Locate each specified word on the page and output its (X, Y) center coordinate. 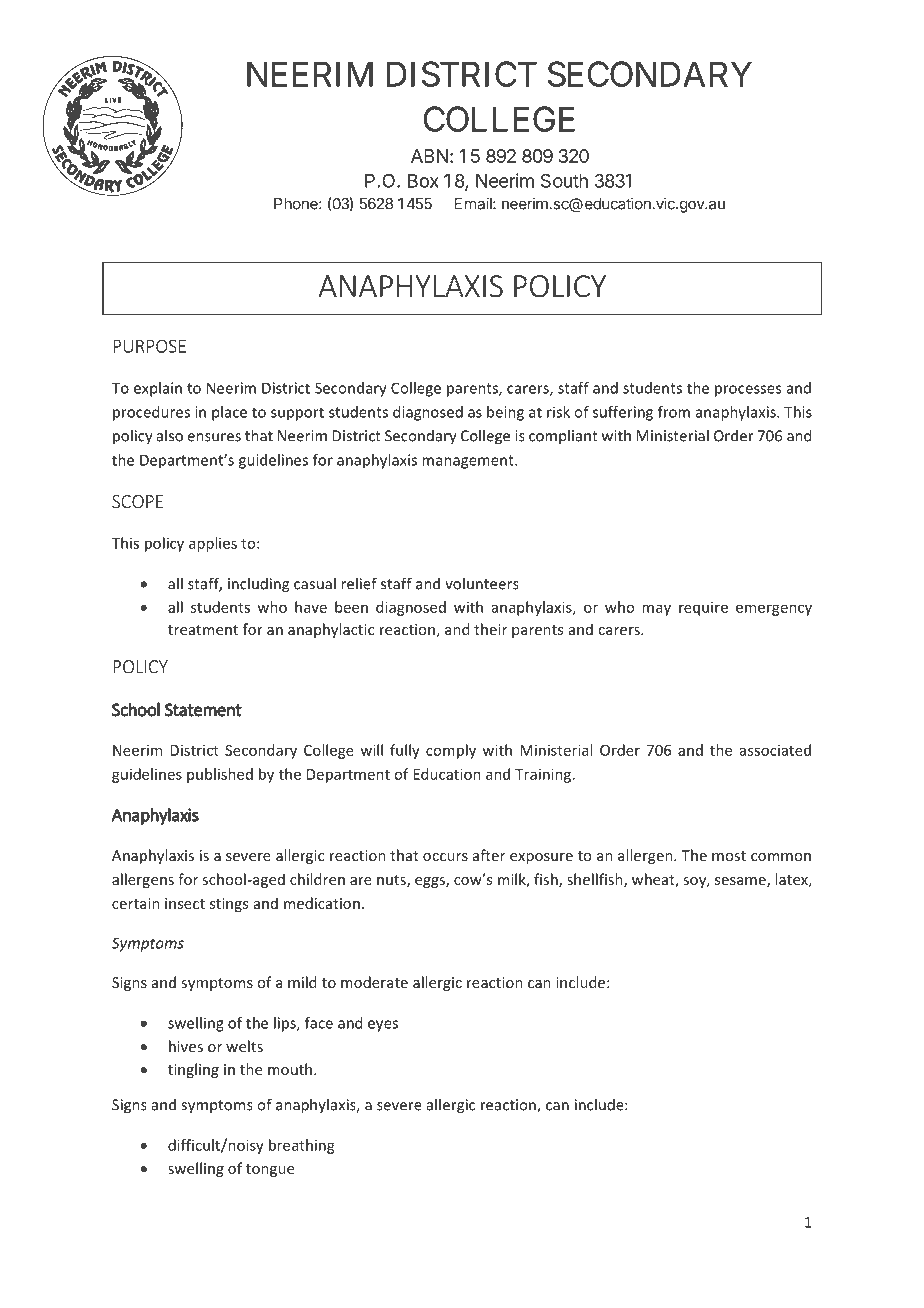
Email (474, 203)
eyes (383, 1026)
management (469, 462)
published (220, 775)
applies (213, 544)
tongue (270, 1170)
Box (423, 181)
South (564, 180)
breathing (302, 1146)
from (674, 412)
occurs (445, 857)
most (729, 856)
